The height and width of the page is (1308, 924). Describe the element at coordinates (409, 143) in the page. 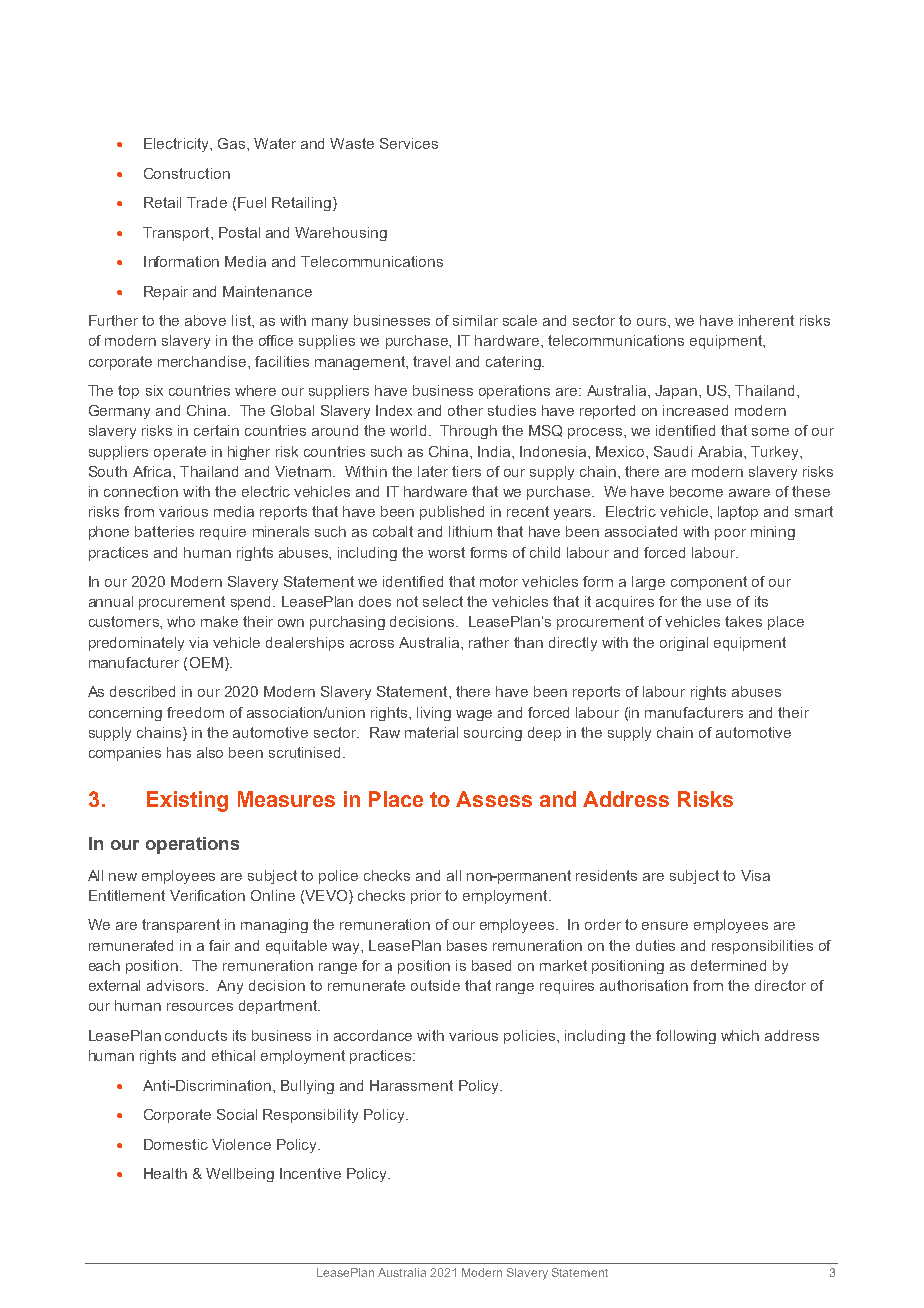

I see `Services` at that location.
